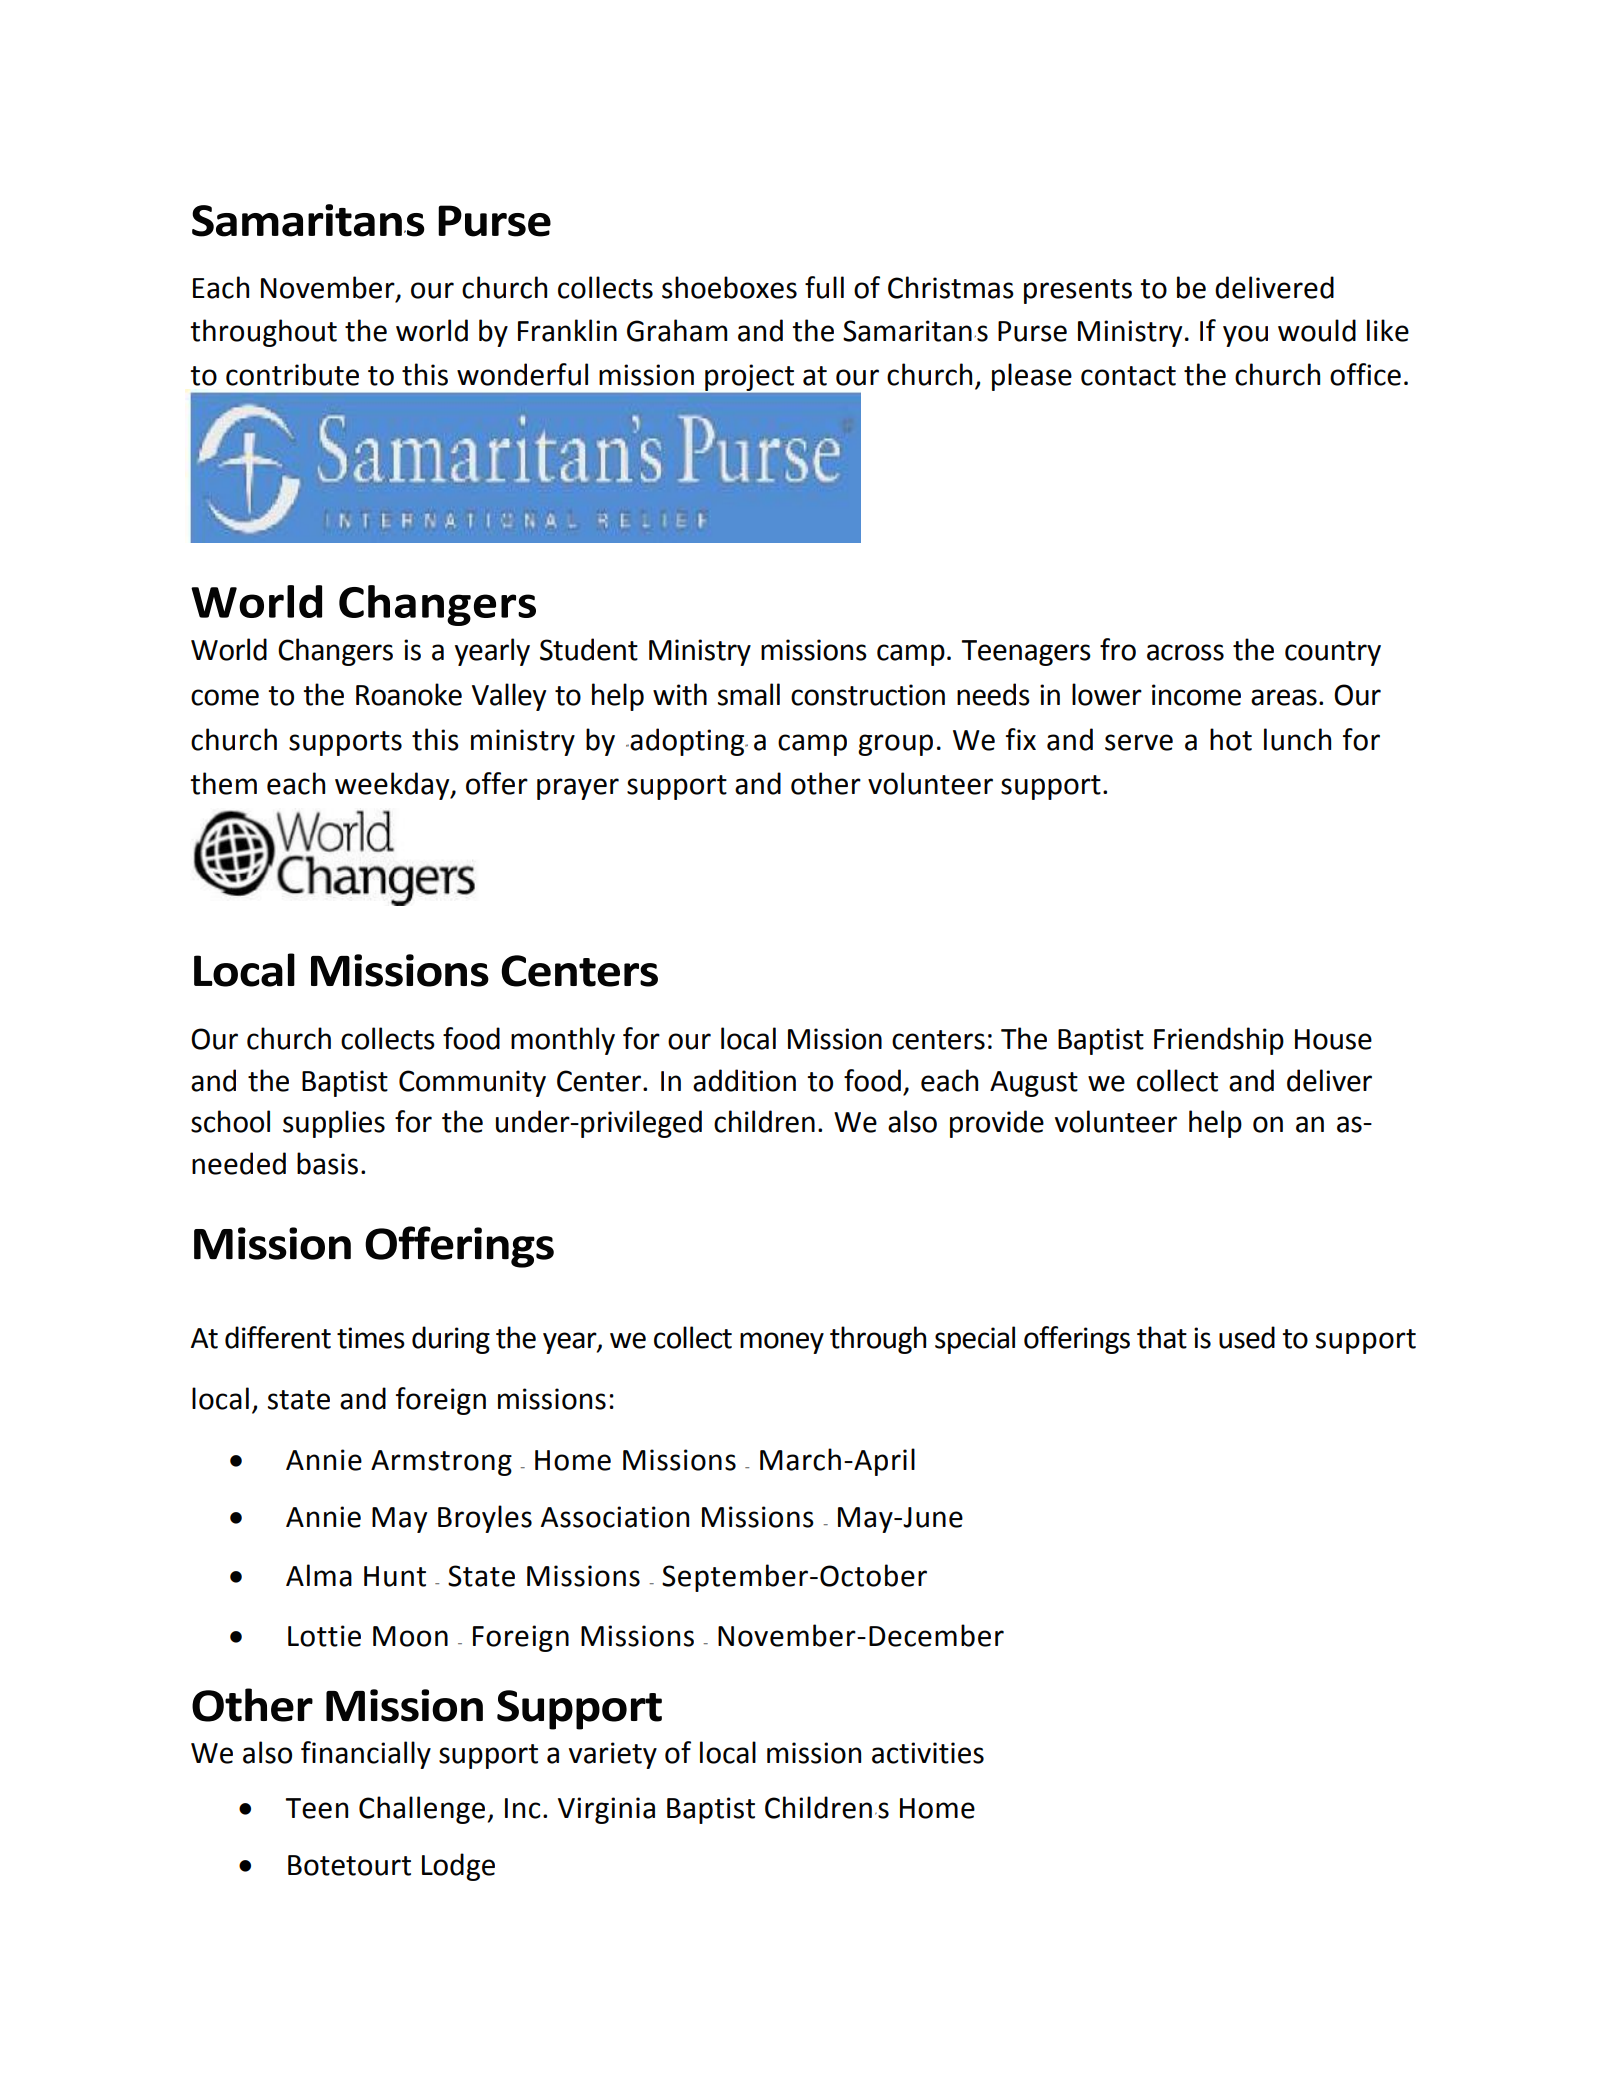 The image size is (1620, 2096). What do you see at coordinates (1219, 1041) in the screenshot?
I see `Friendship` at bounding box center [1219, 1041].
